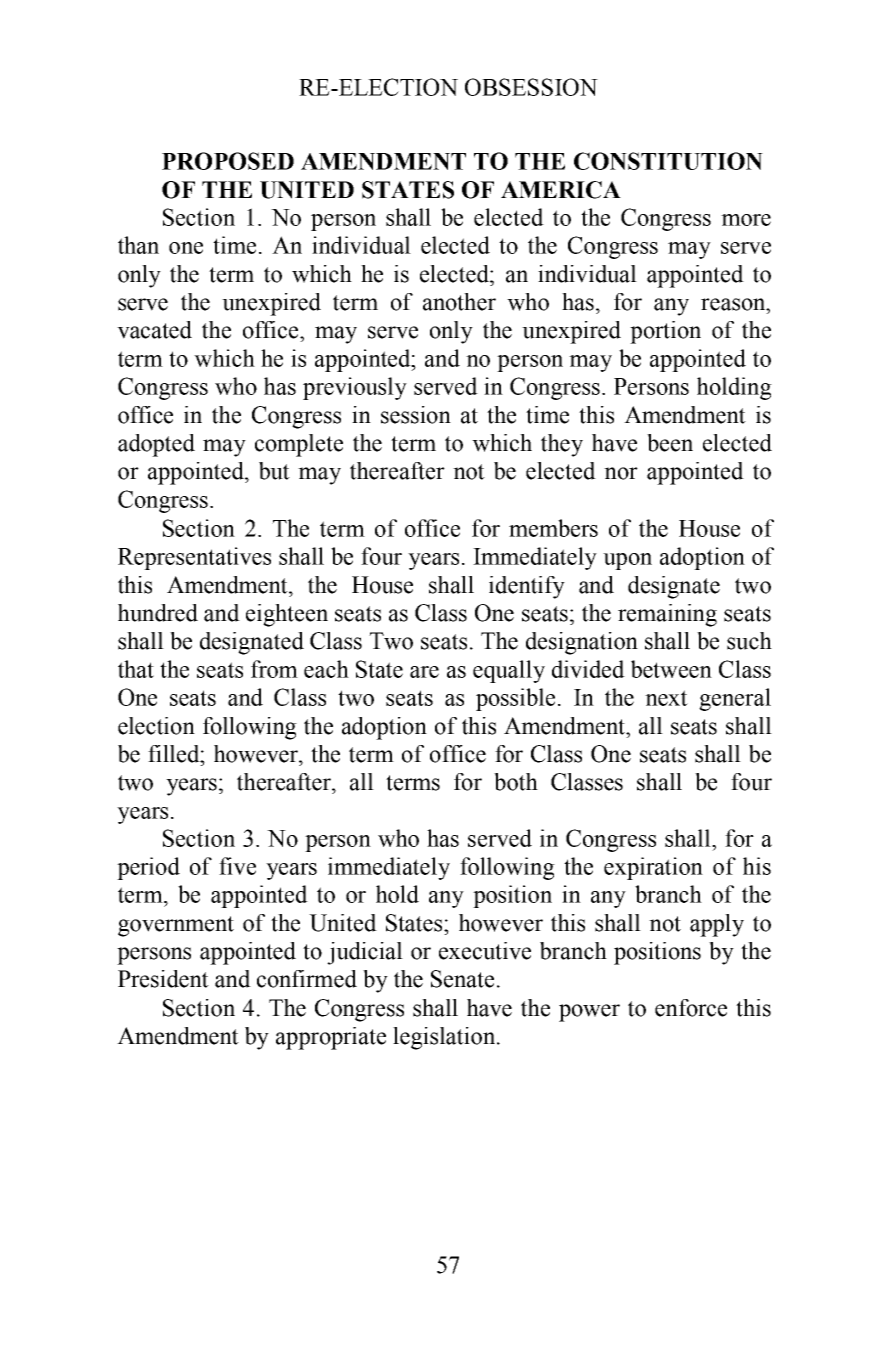 The image size is (896, 1352). What do you see at coordinates (527, 587) in the screenshot?
I see `identify` at bounding box center [527, 587].
